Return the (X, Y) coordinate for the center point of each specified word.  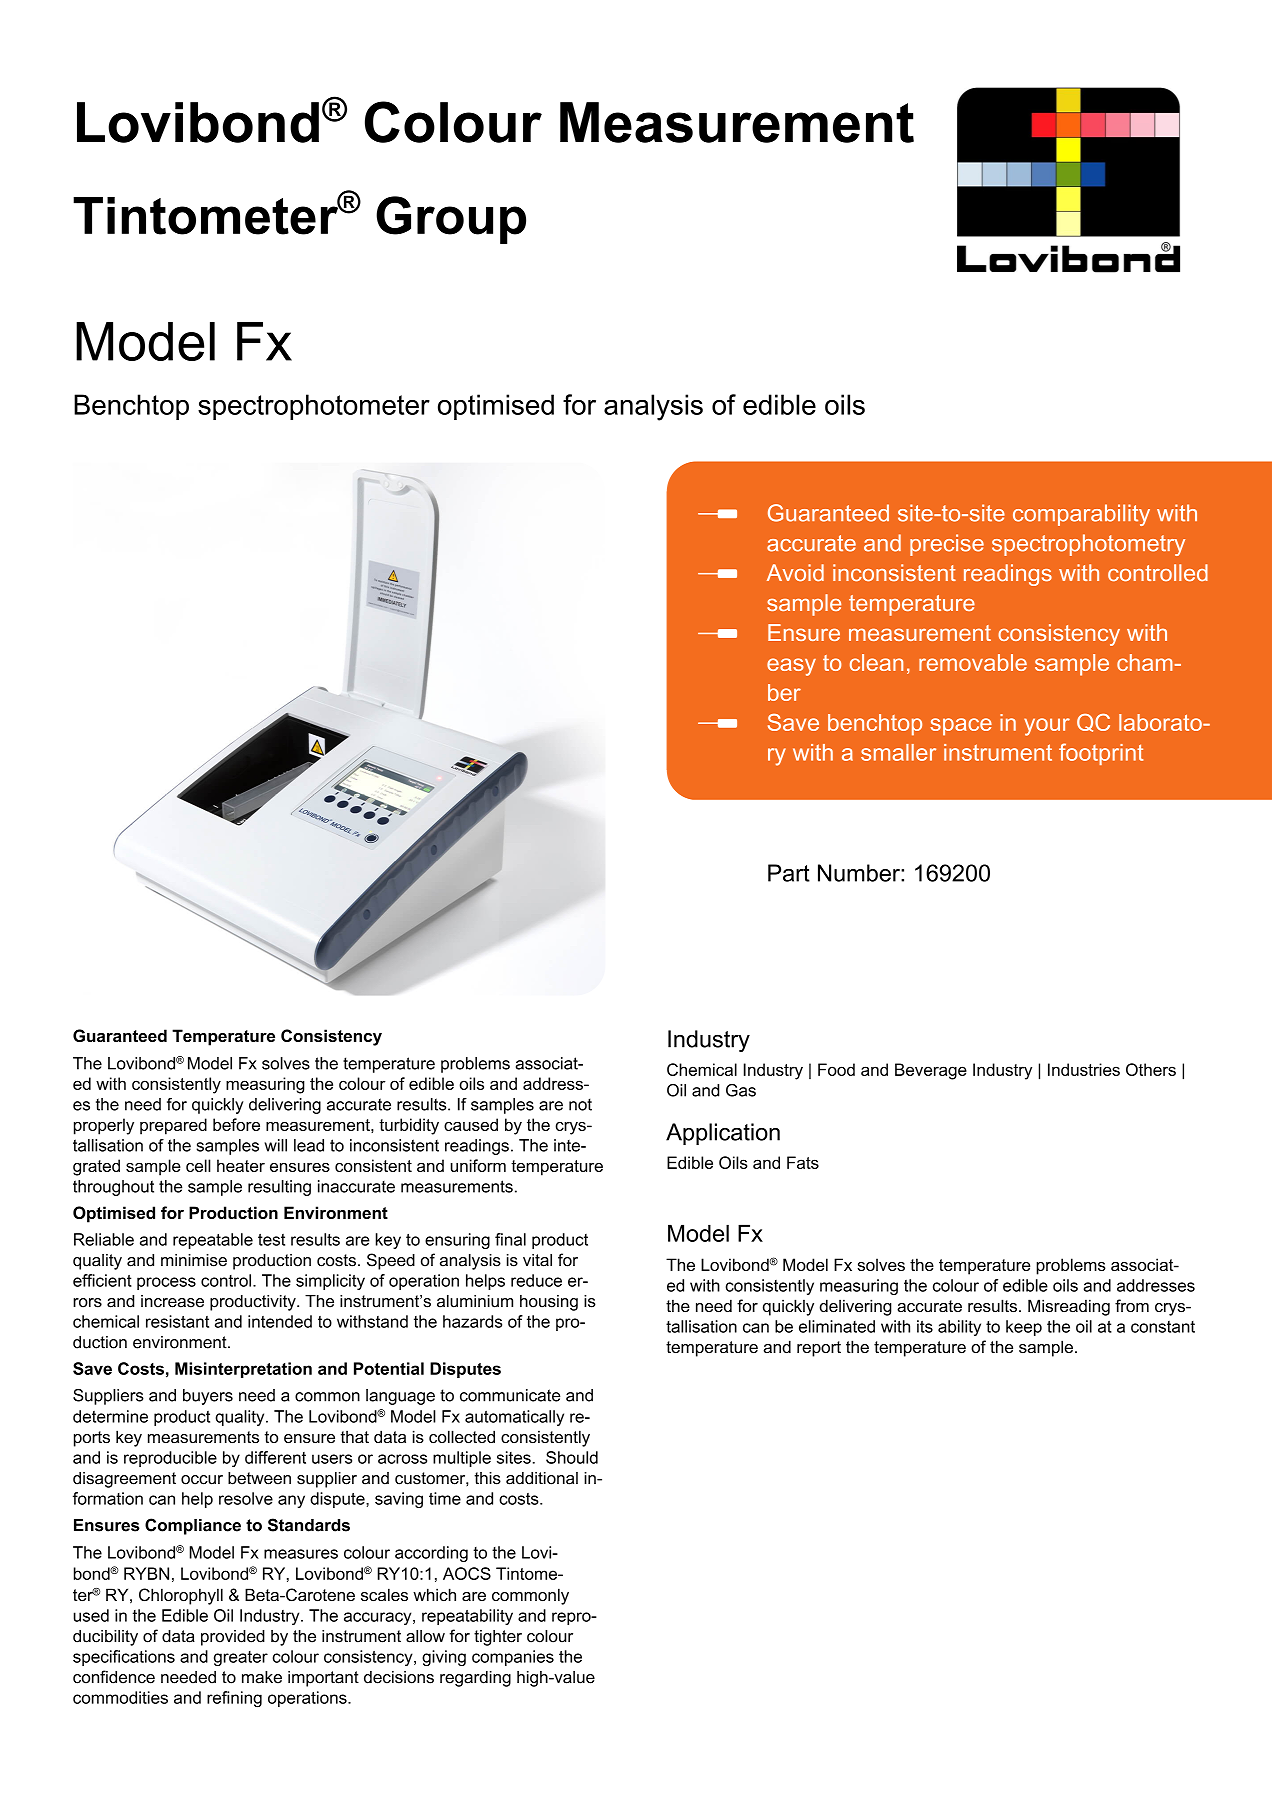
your (1047, 727)
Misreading (1069, 1307)
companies (513, 1658)
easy (791, 667)
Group (451, 220)
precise (947, 545)
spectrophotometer (314, 407)
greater (241, 1658)
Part (789, 873)
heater (241, 1165)
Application (723, 1134)
